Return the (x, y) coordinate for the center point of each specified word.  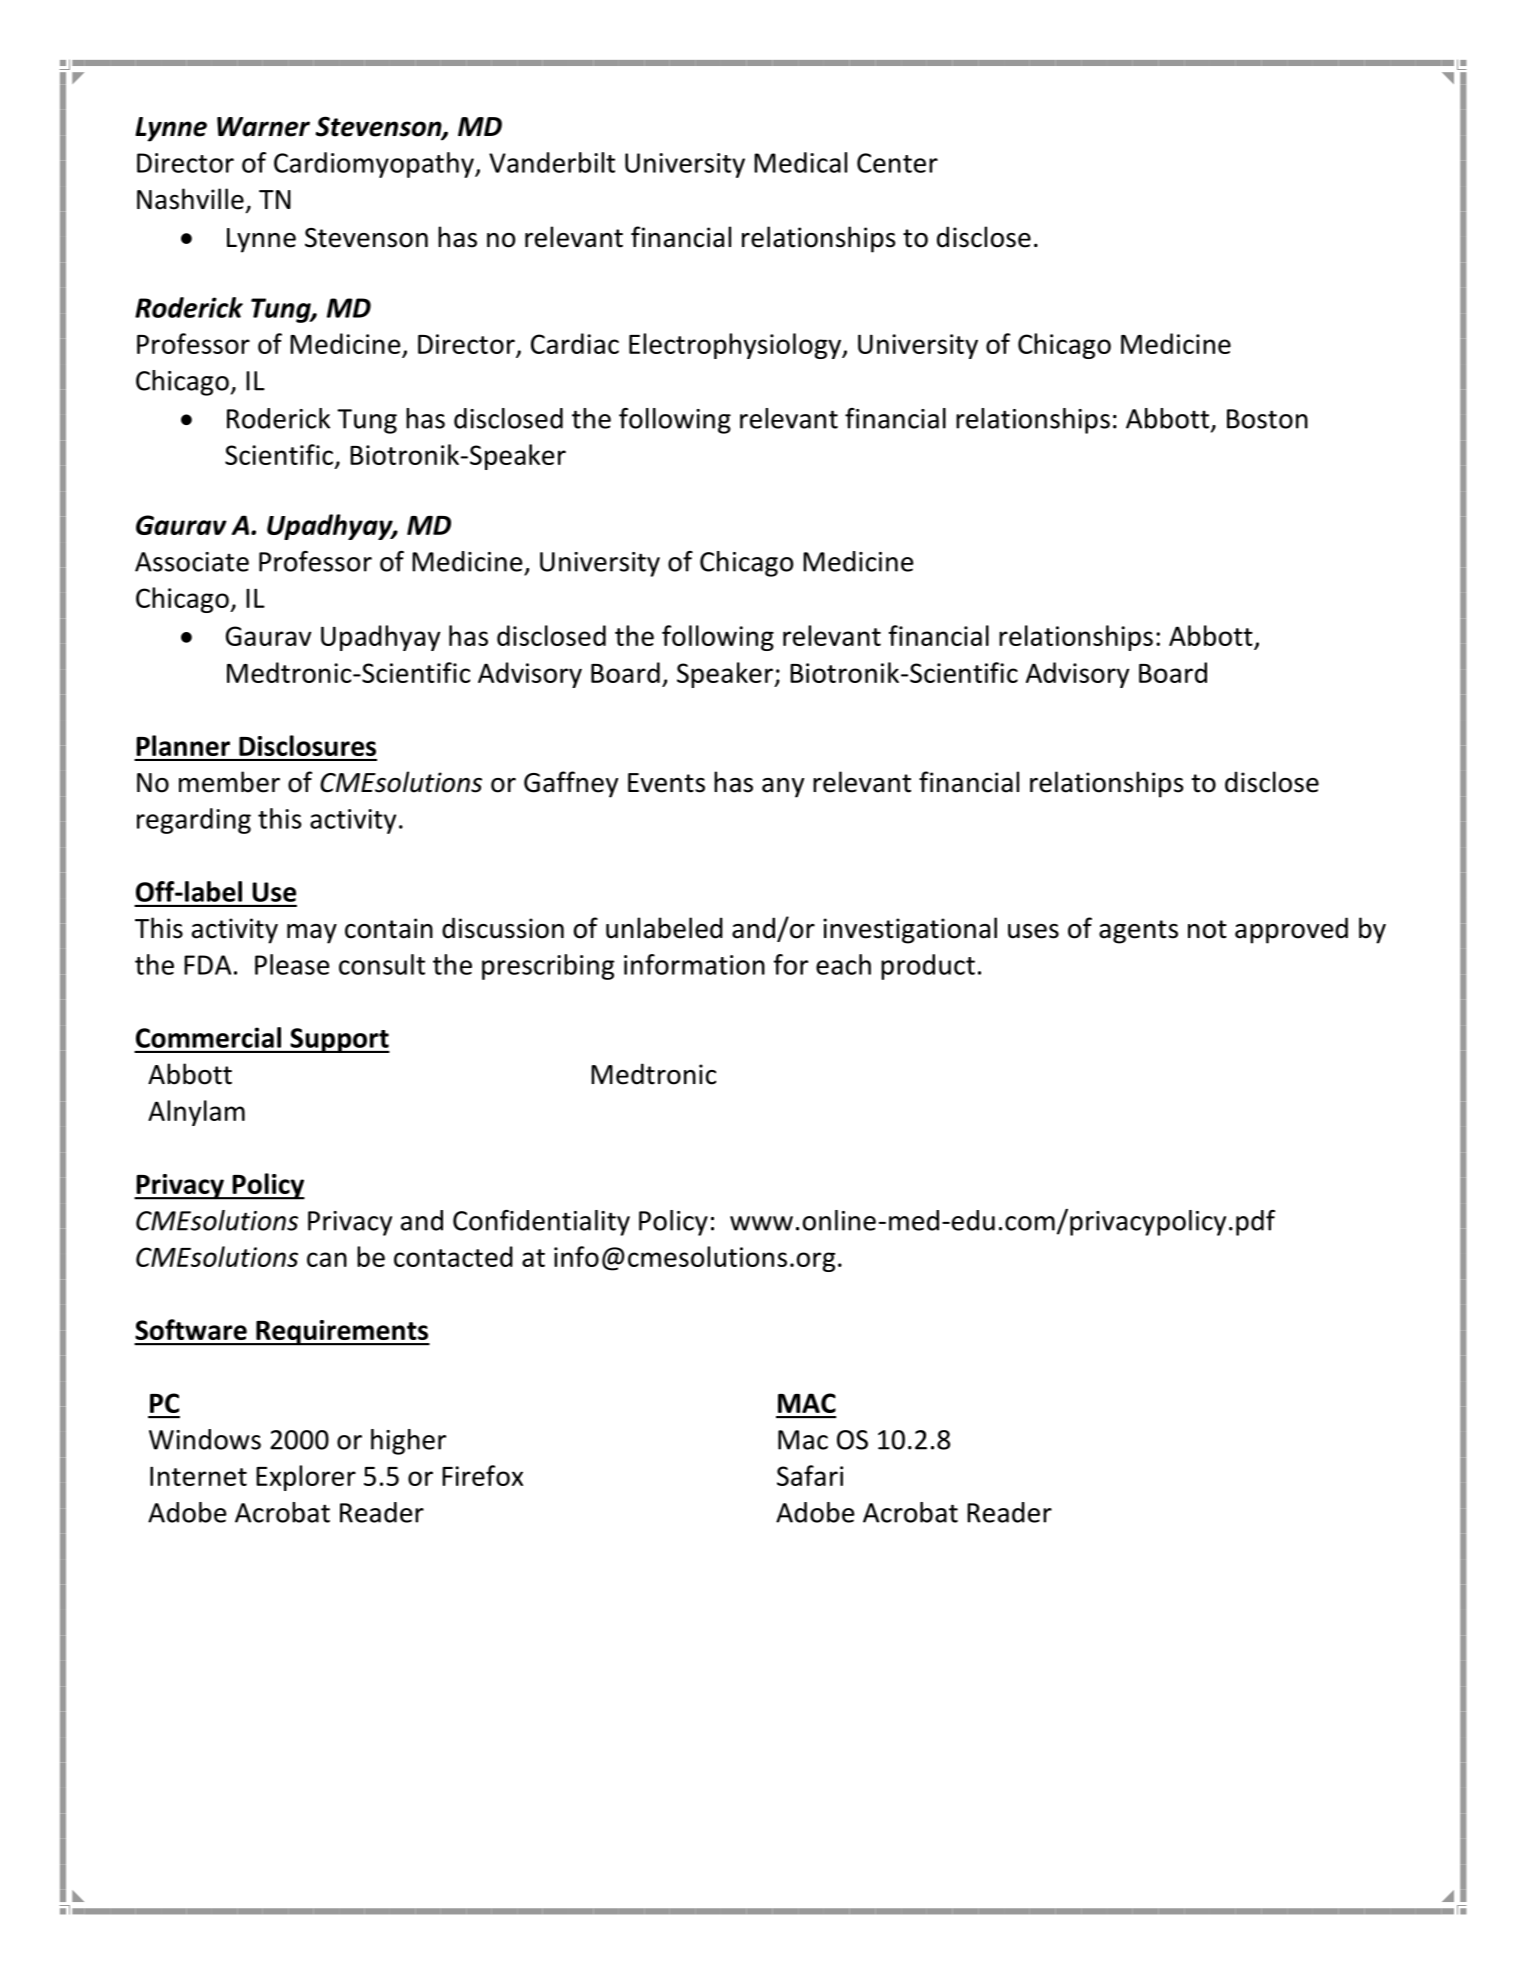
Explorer (306, 1478)
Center (897, 163)
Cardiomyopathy (375, 165)
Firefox (482, 1475)
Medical (800, 162)
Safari (810, 1475)
